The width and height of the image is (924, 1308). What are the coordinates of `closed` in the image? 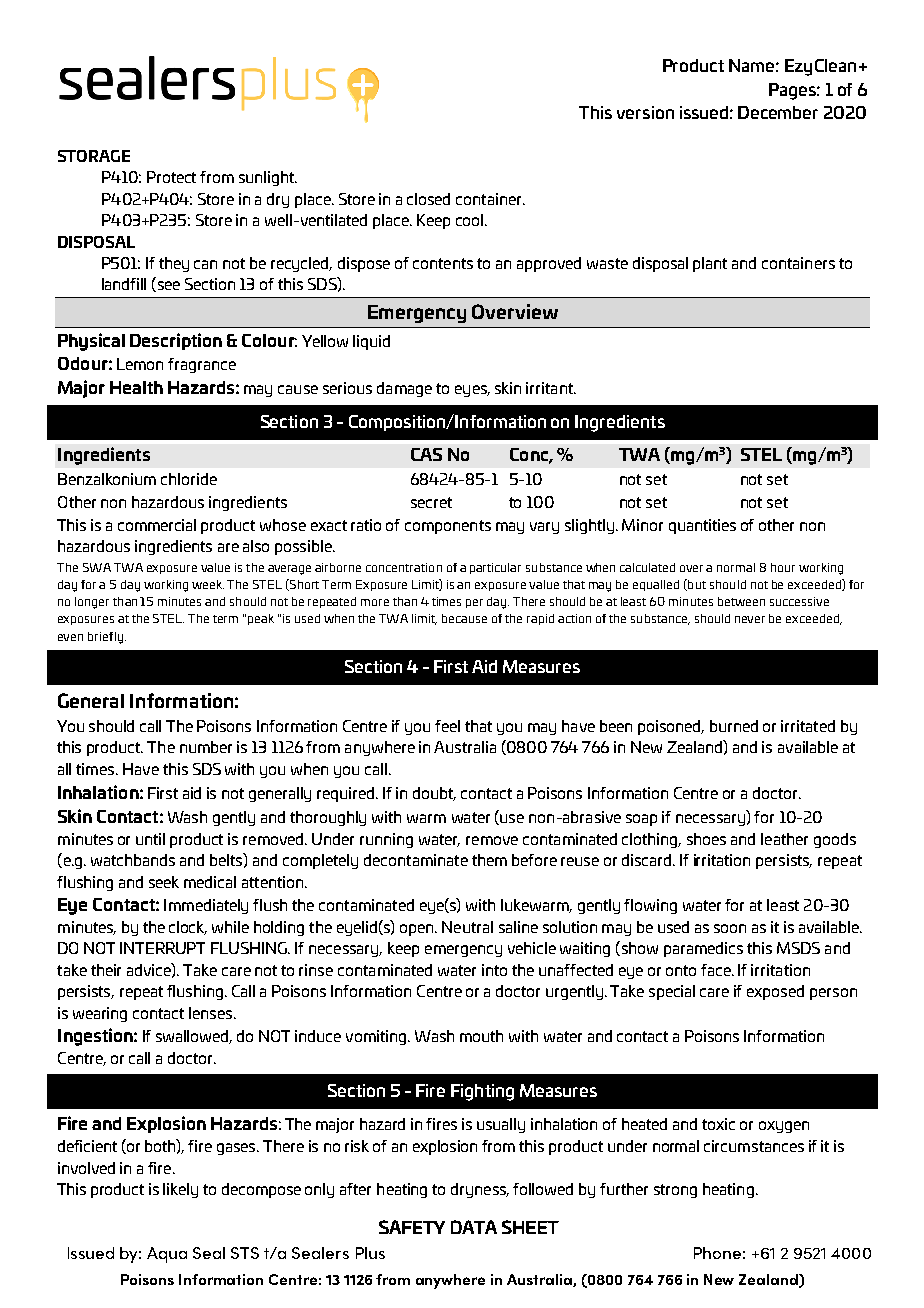 It's located at (428, 199).
